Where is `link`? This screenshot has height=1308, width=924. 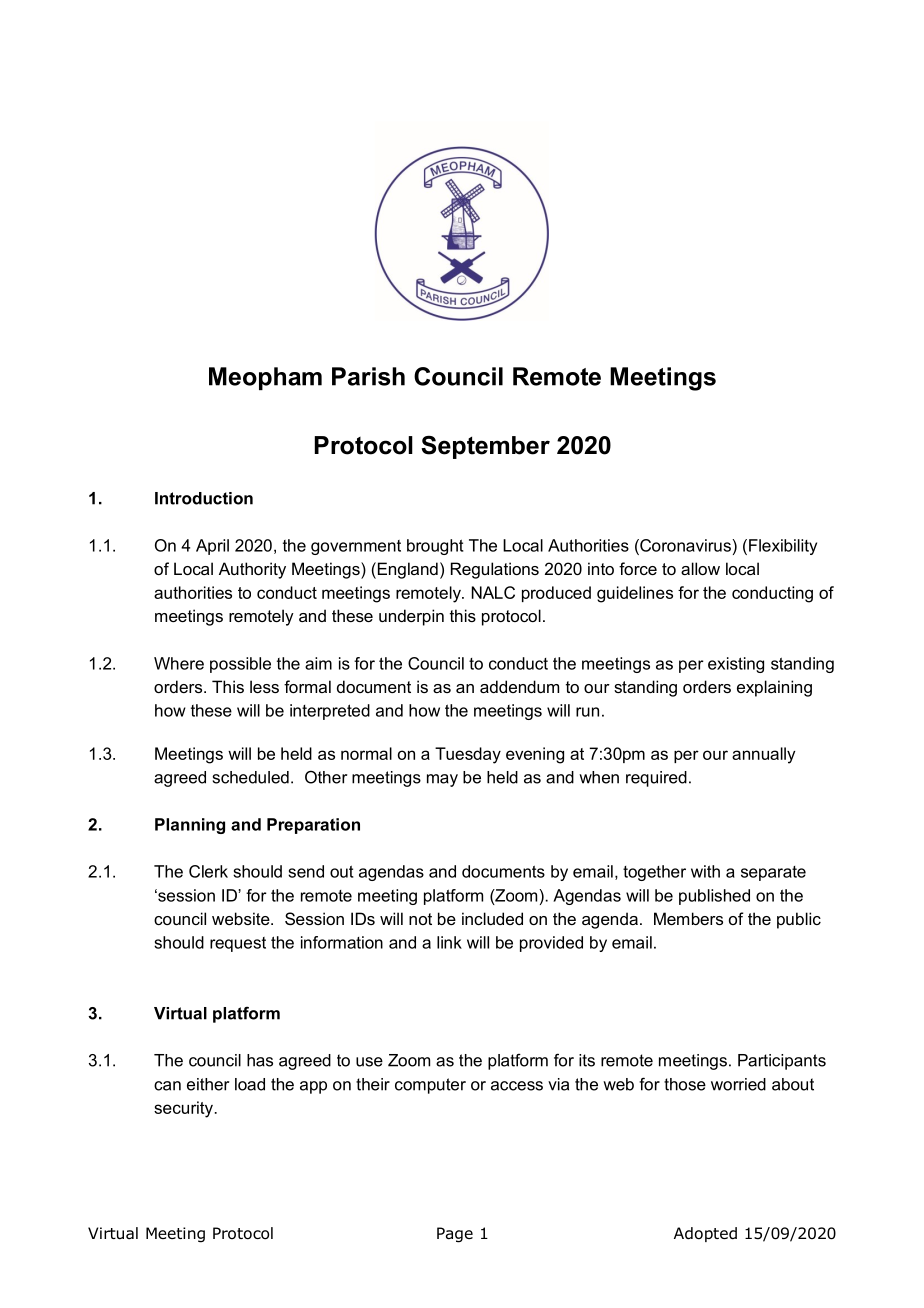 link is located at coordinates (449, 942).
